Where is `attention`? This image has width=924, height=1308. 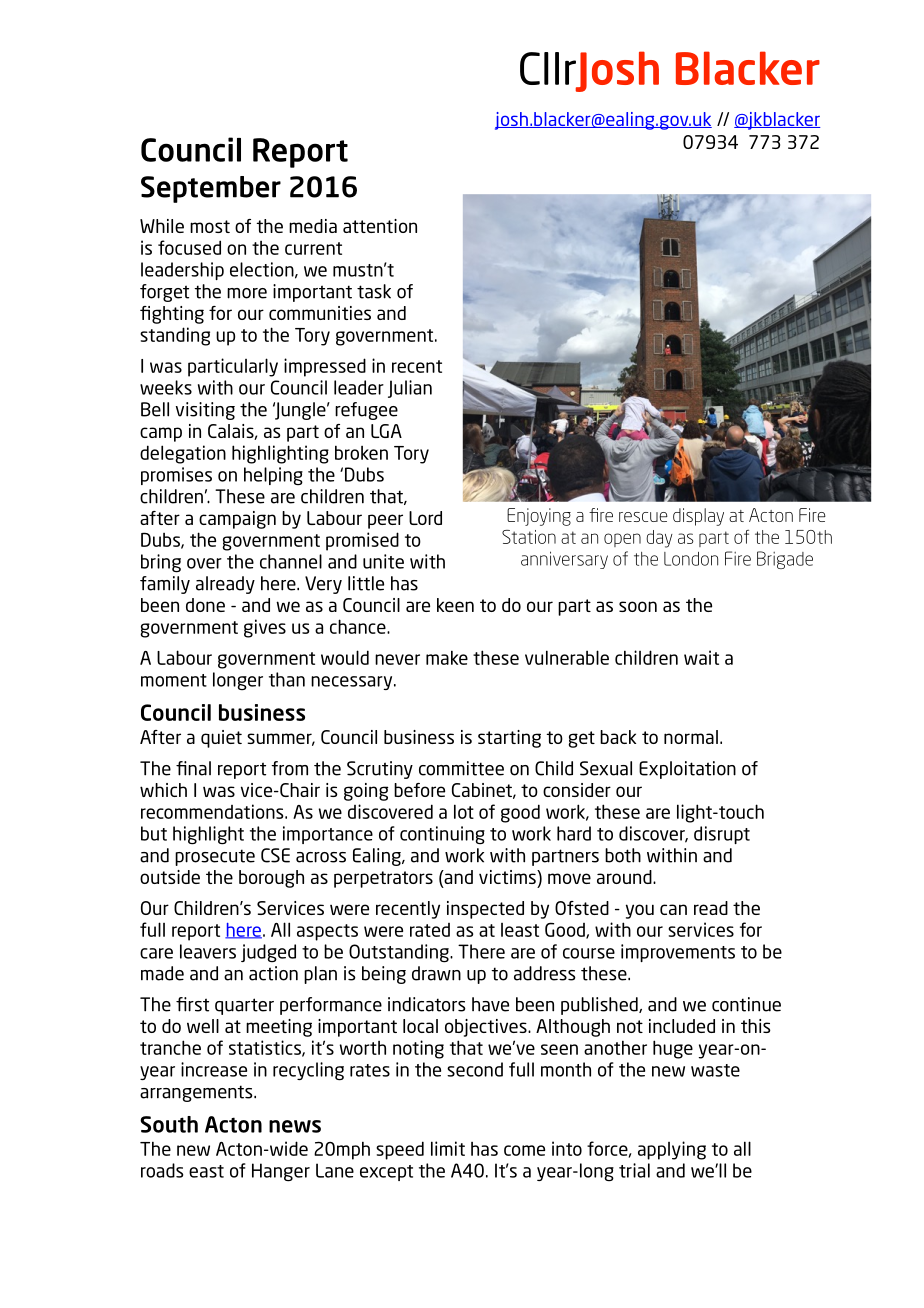
attention is located at coordinates (380, 226).
